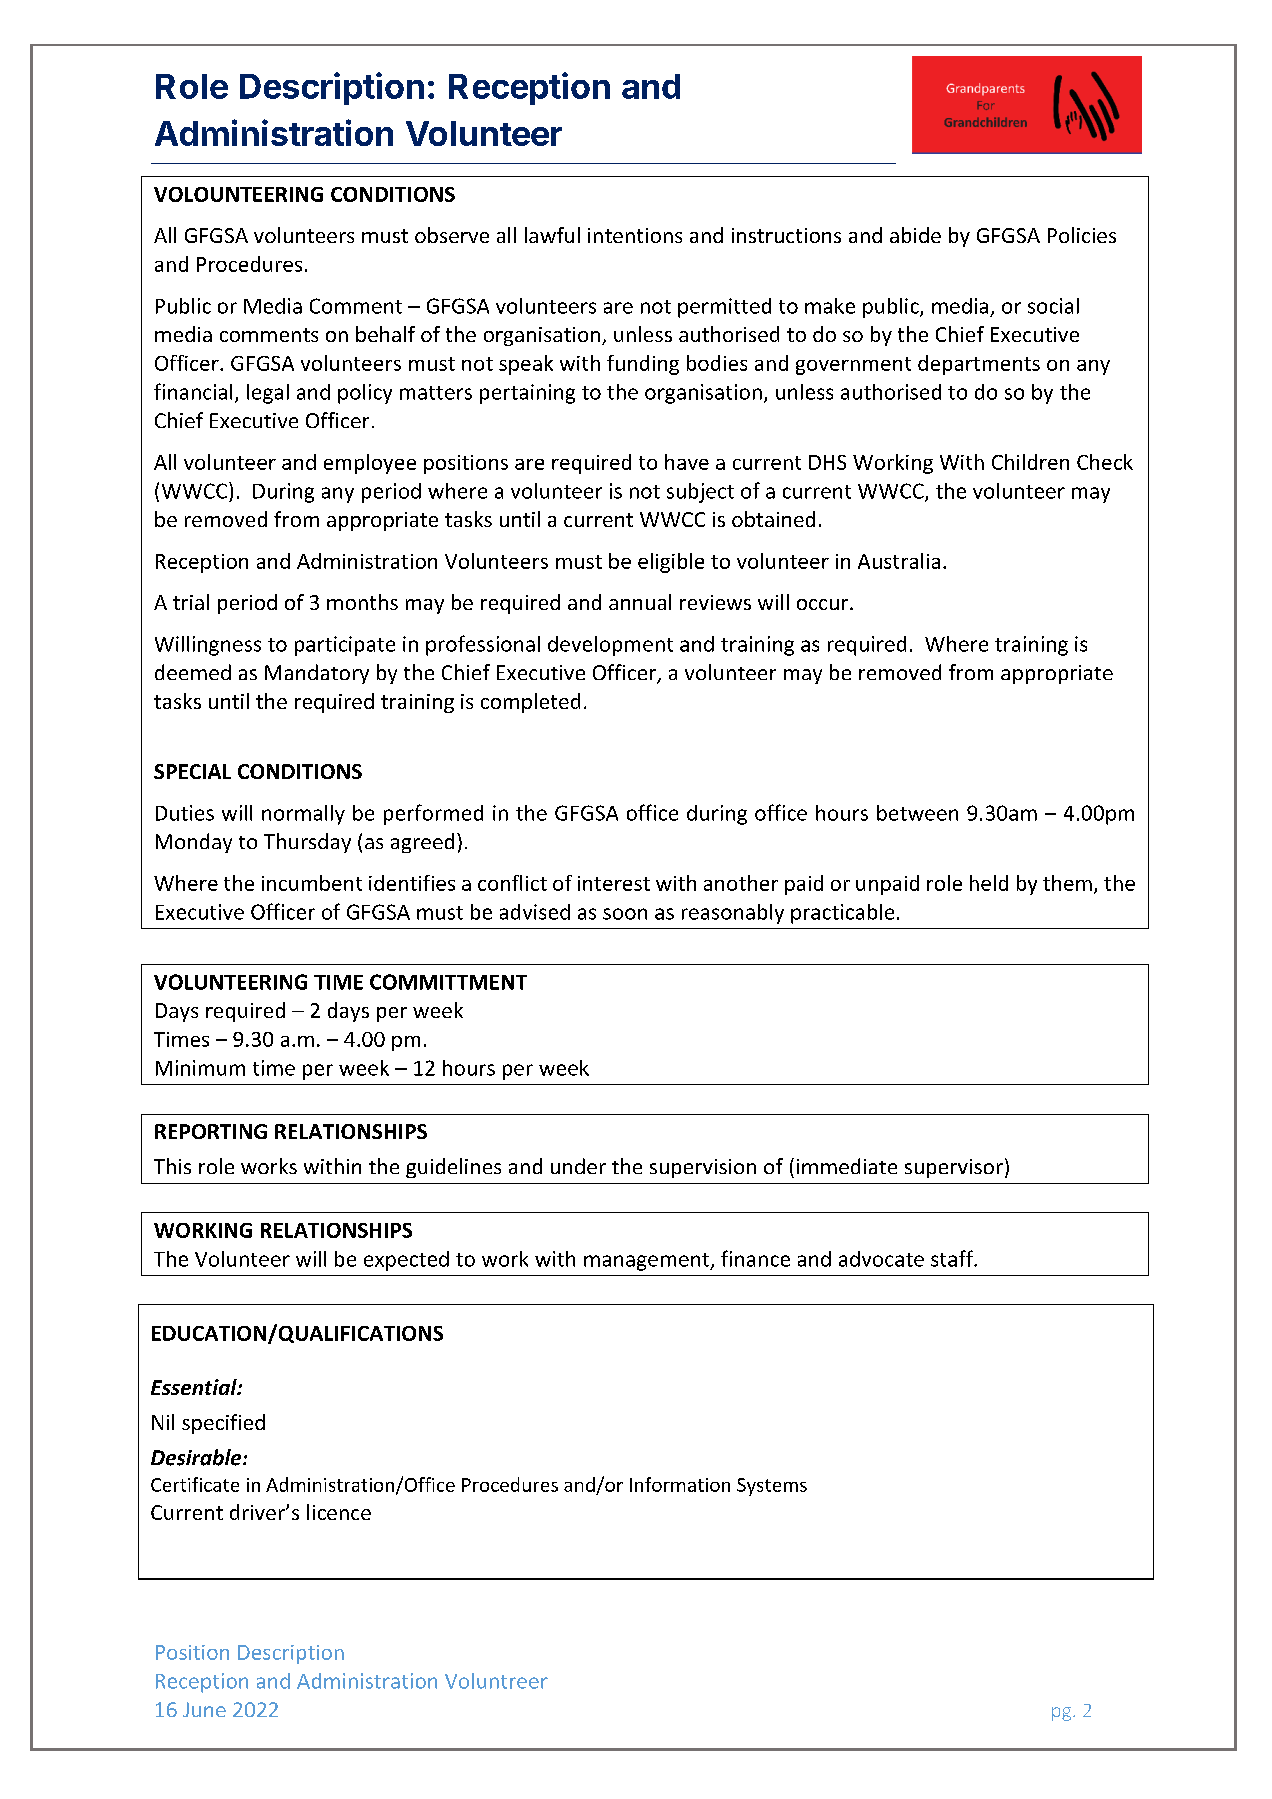 Image resolution: width=1272 pixels, height=1799 pixels. I want to click on participate, so click(345, 646).
